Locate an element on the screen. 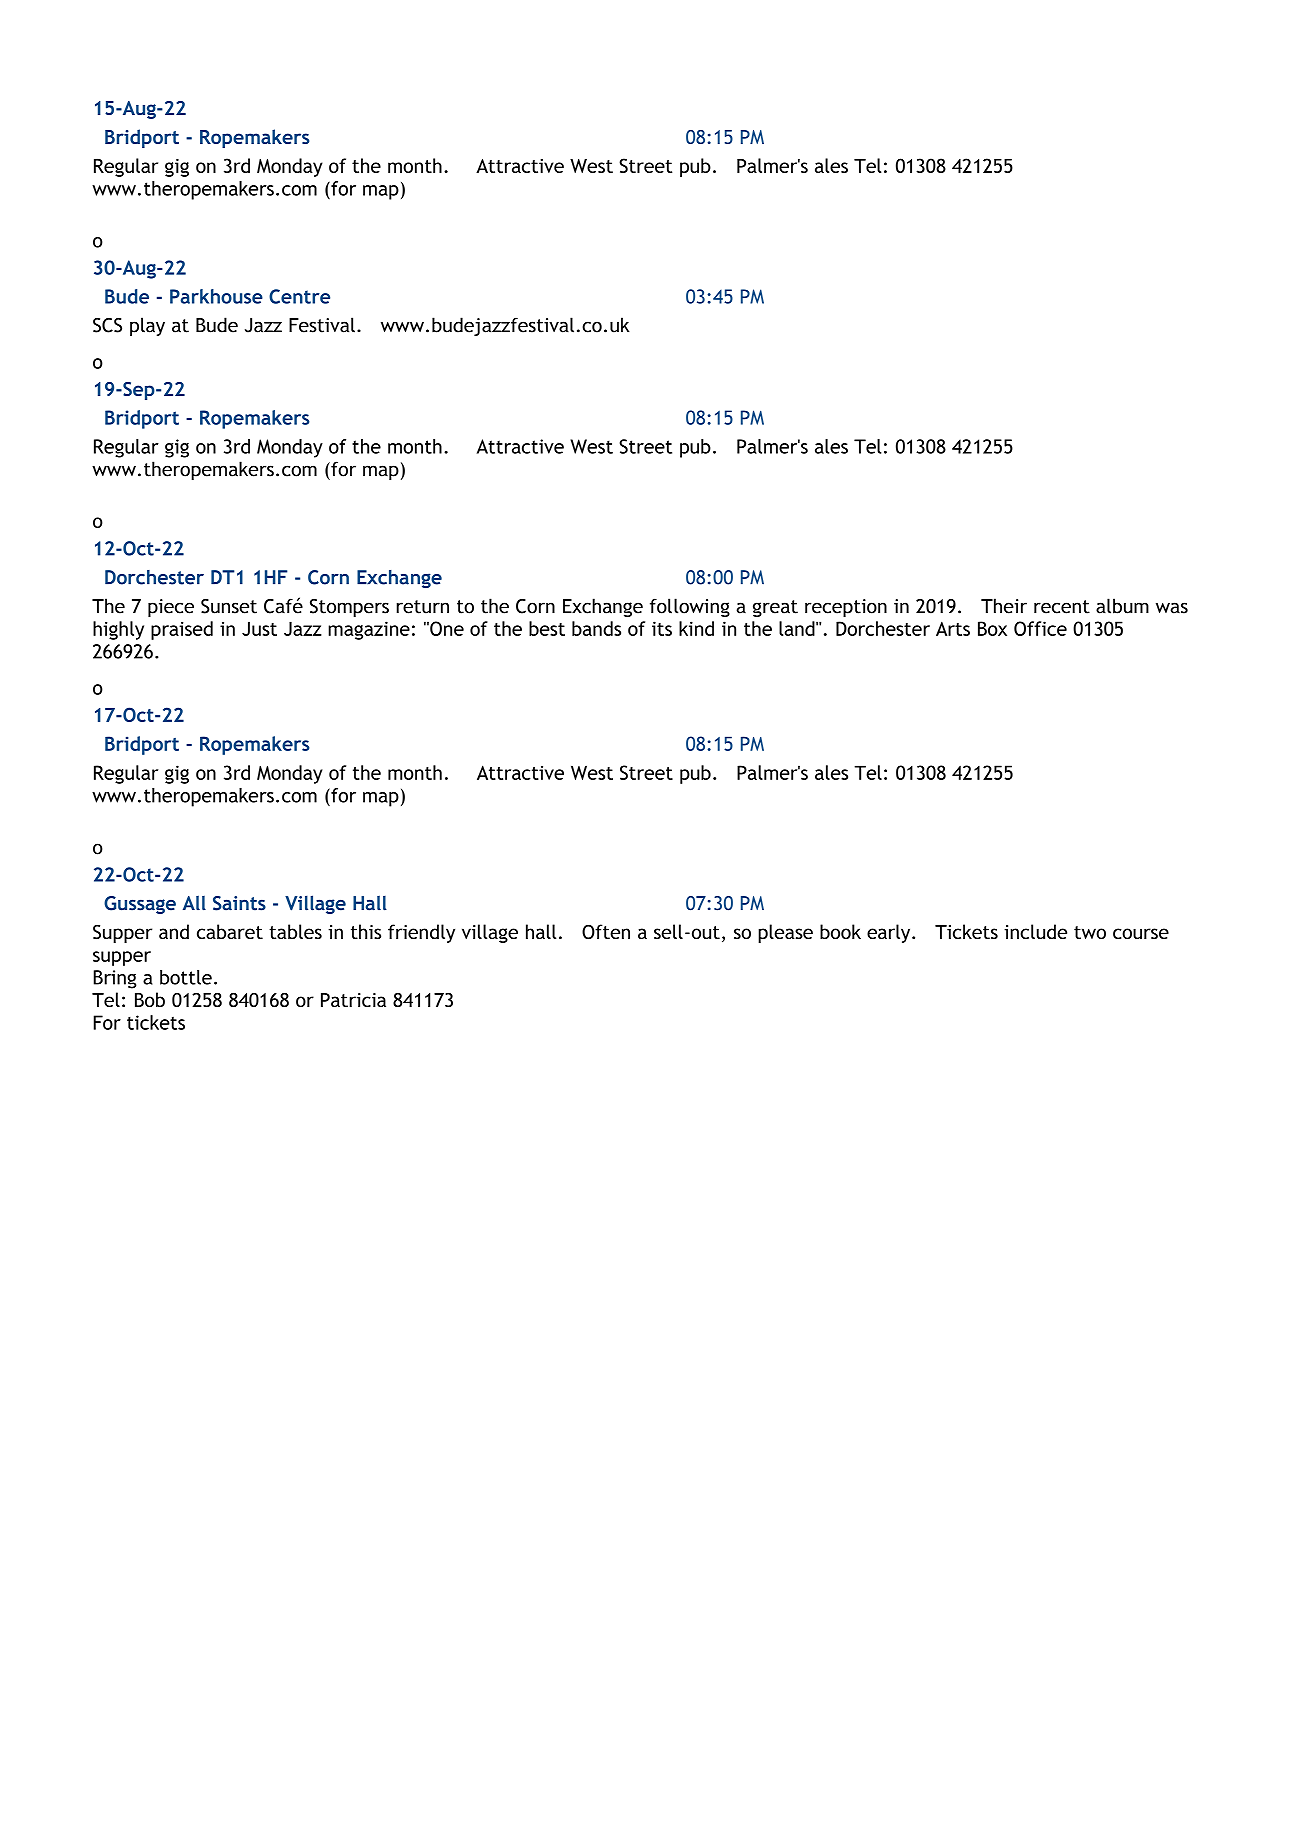  Just is located at coordinates (259, 628).
